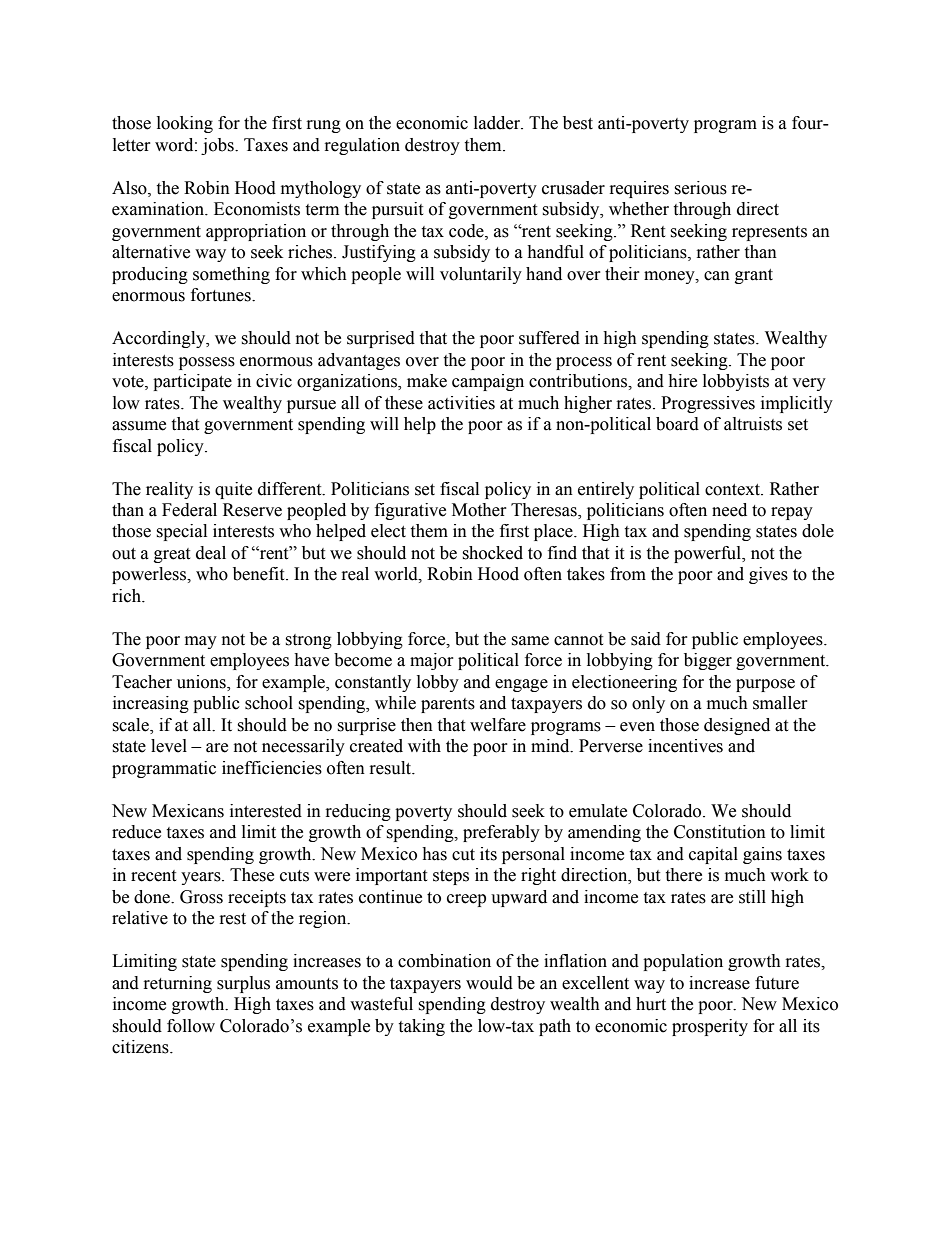  Describe the element at coordinates (191, 1026) in the image. I see `follow` at that location.
